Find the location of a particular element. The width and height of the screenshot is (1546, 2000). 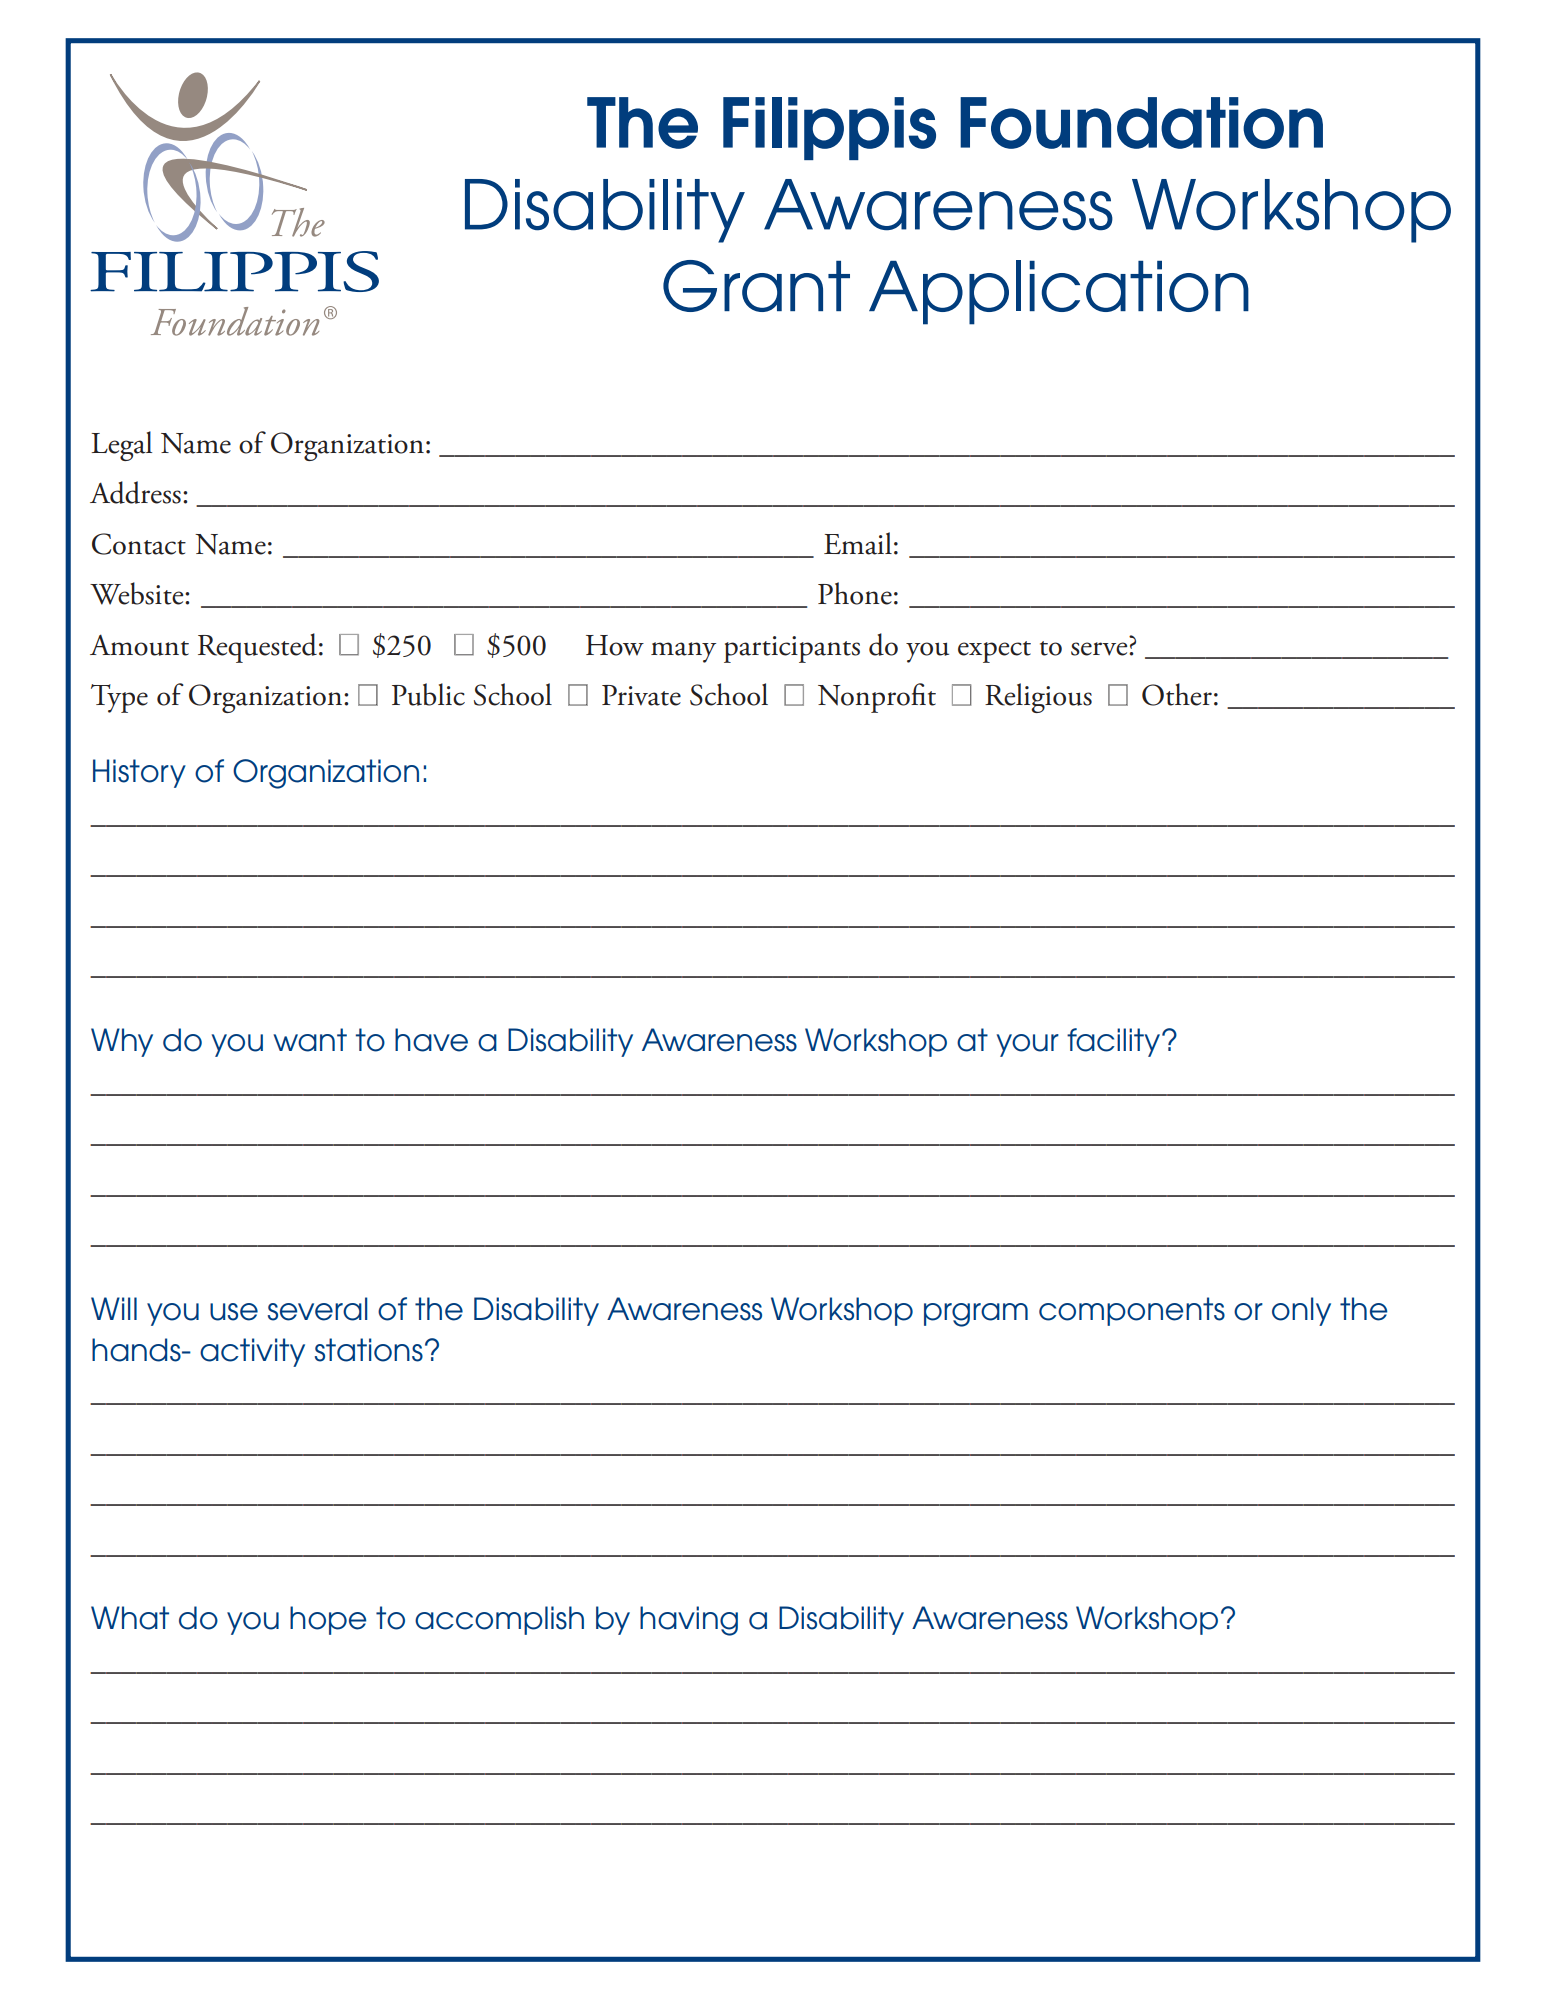

hope is located at coordinates (328, 1620).
